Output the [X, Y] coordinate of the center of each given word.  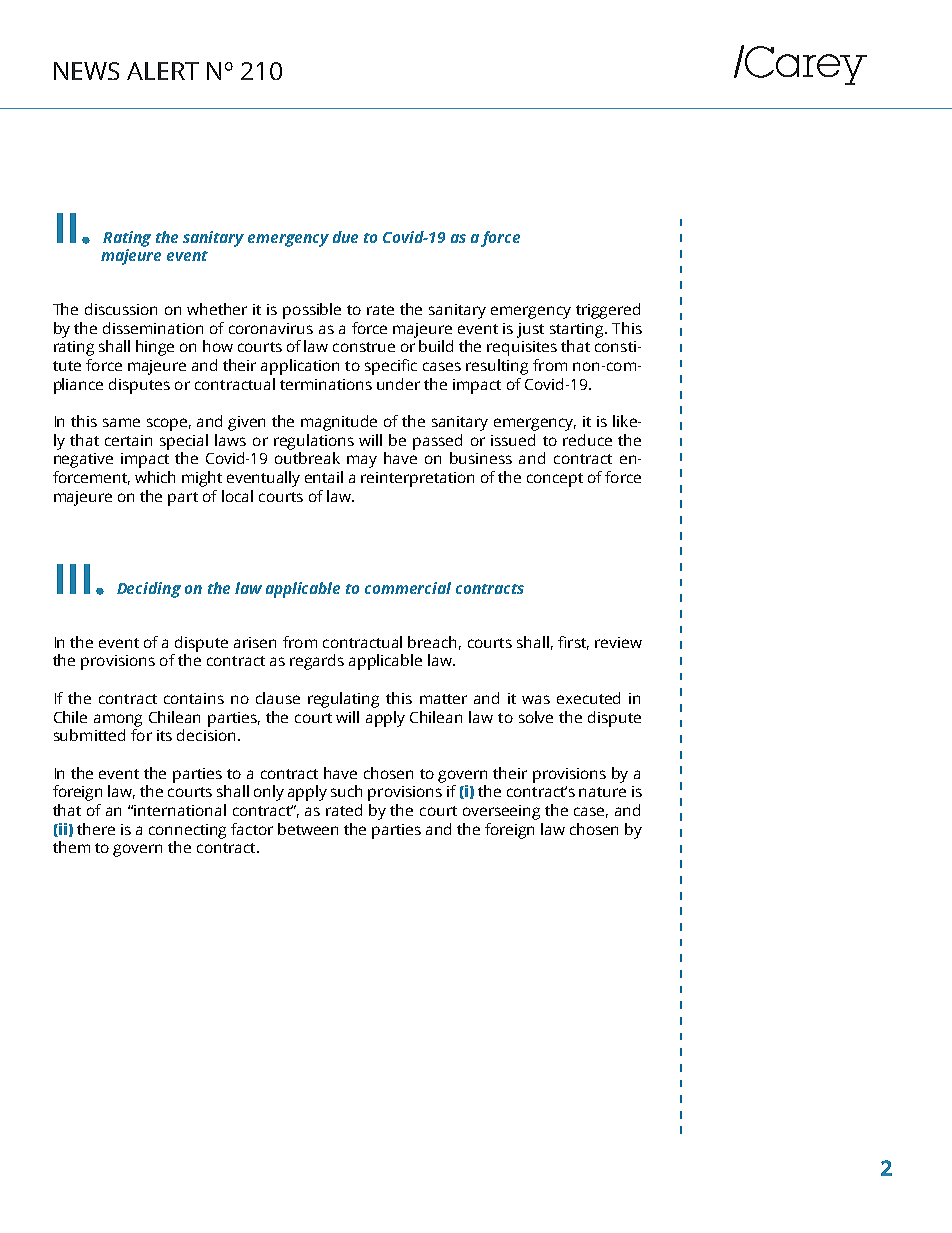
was [536, 699]
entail [324, 477]
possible [312, 311]
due [345, 237]
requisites [522, 348]
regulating [343, 700]
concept [555, 480]
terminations [326, 384]
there [96, 829]
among [118, 720]
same [121, 422]
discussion [121, 309]
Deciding [149, 590]
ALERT [163, 71]
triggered [608, 311]
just [530, 330]
